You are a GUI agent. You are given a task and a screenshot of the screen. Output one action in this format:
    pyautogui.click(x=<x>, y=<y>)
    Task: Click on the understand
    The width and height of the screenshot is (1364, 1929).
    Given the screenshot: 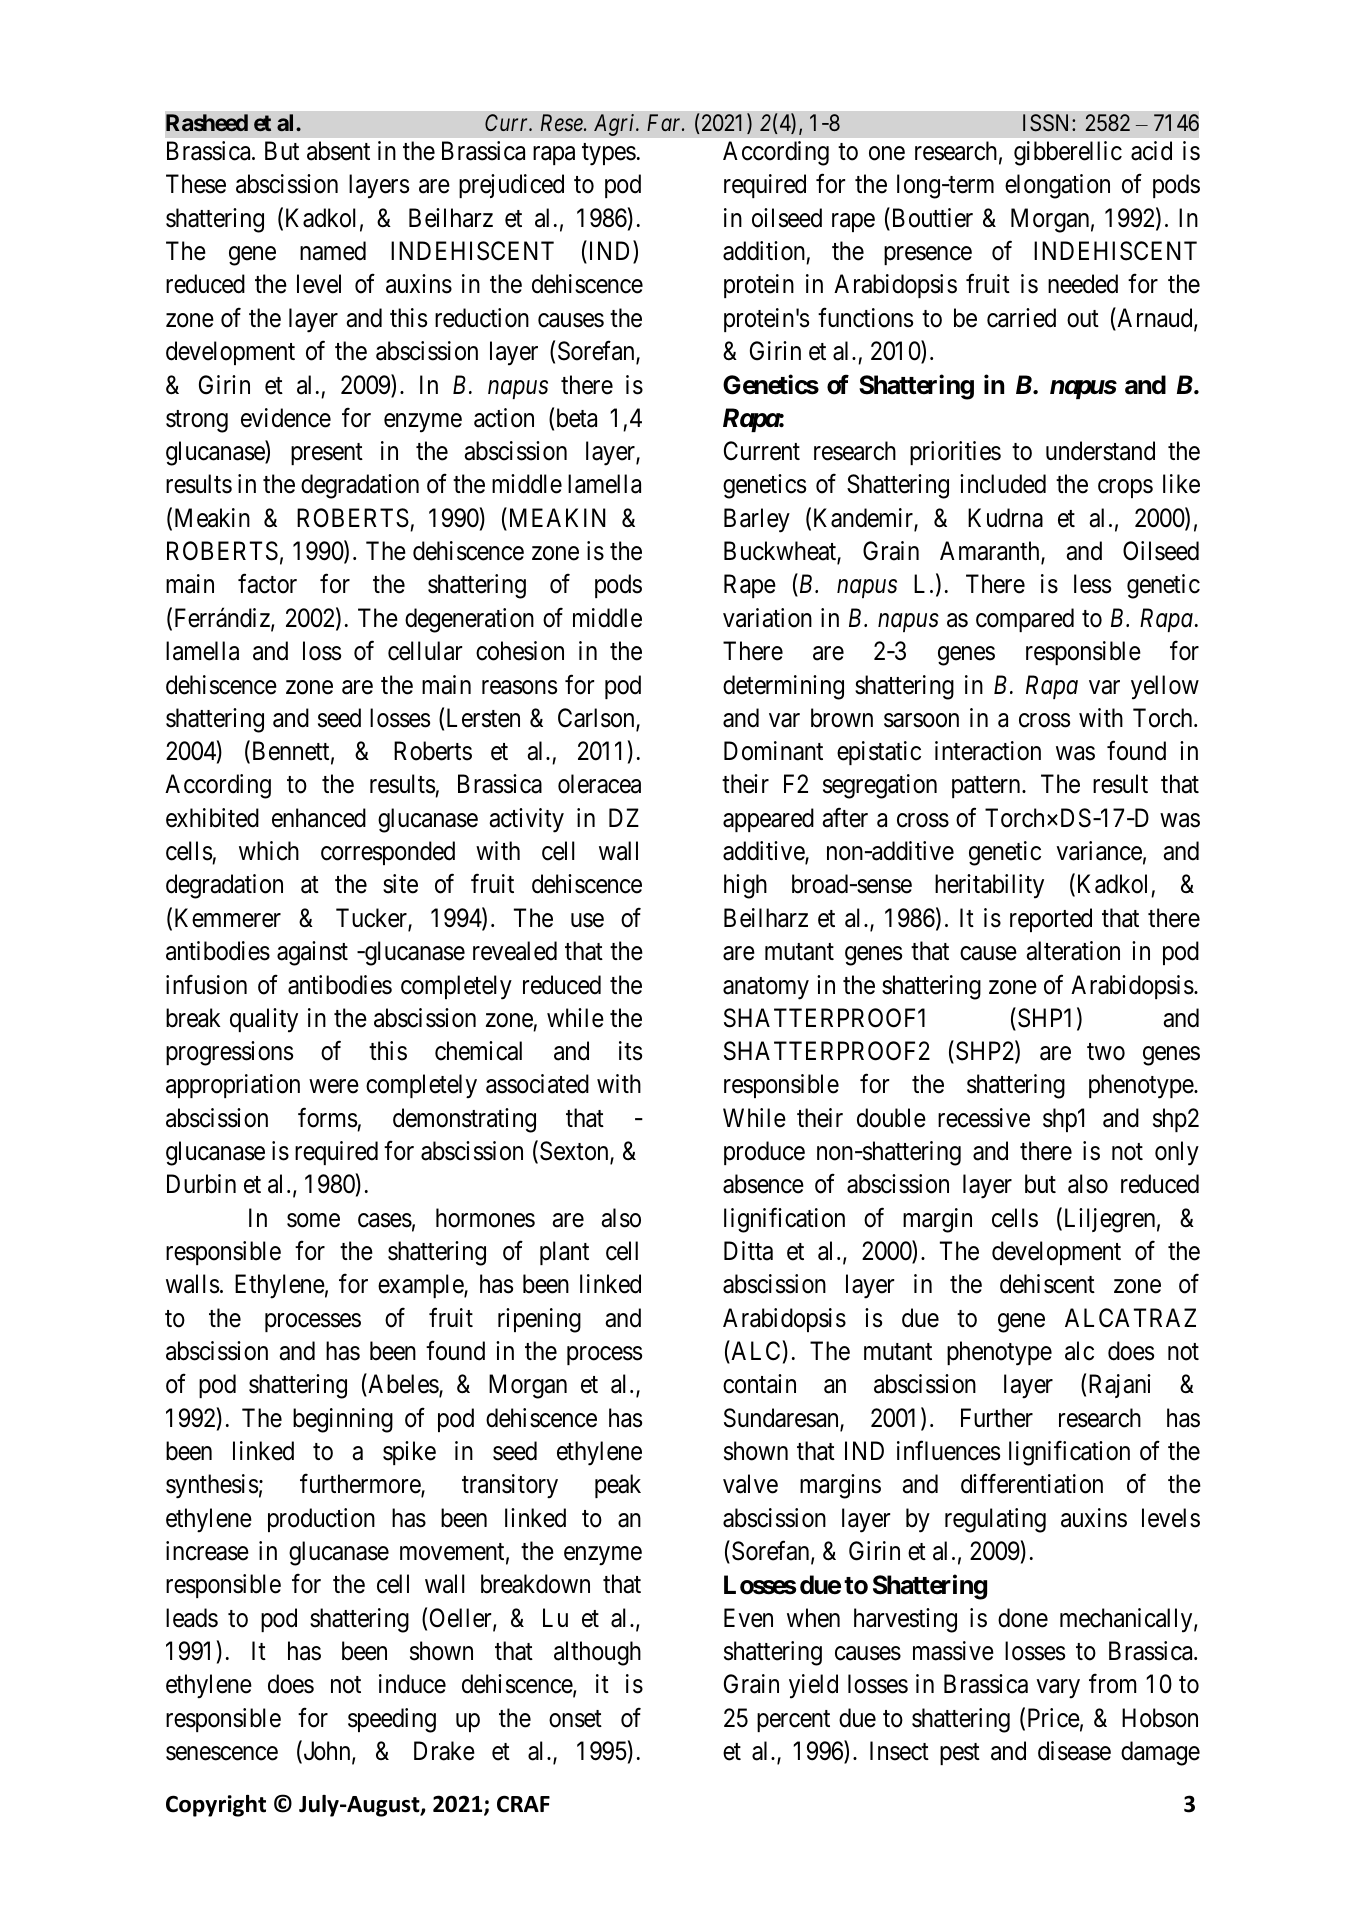 What is the action you would take?
    pyautogui.click(x=1100, y=451)
